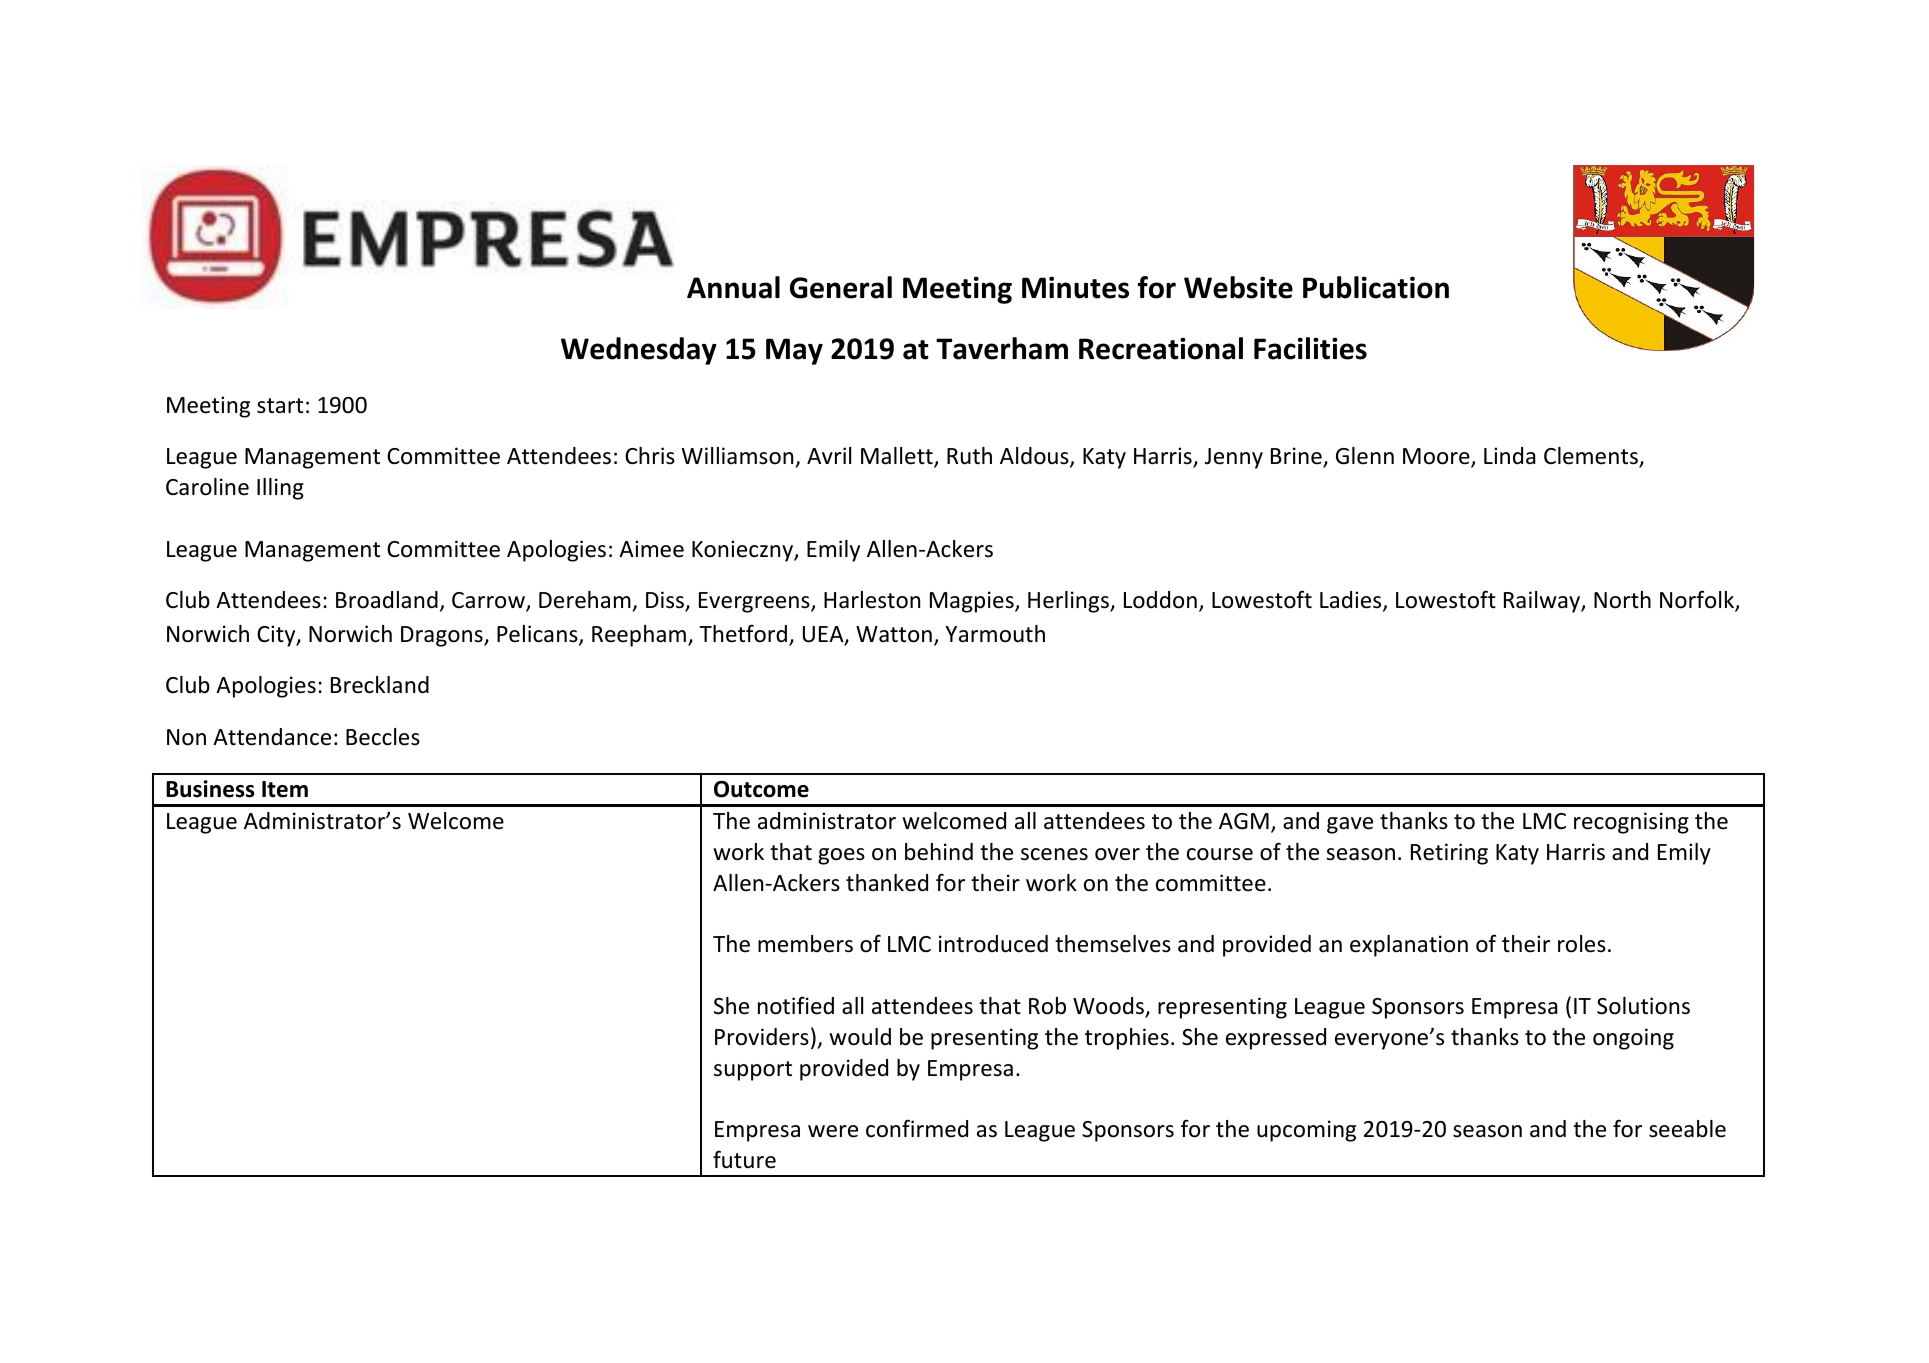 This screenshot has height=1363, width=1929. Describe the element at coordinates (993, 944) in the screenshot. I see `introduced` at that location.
